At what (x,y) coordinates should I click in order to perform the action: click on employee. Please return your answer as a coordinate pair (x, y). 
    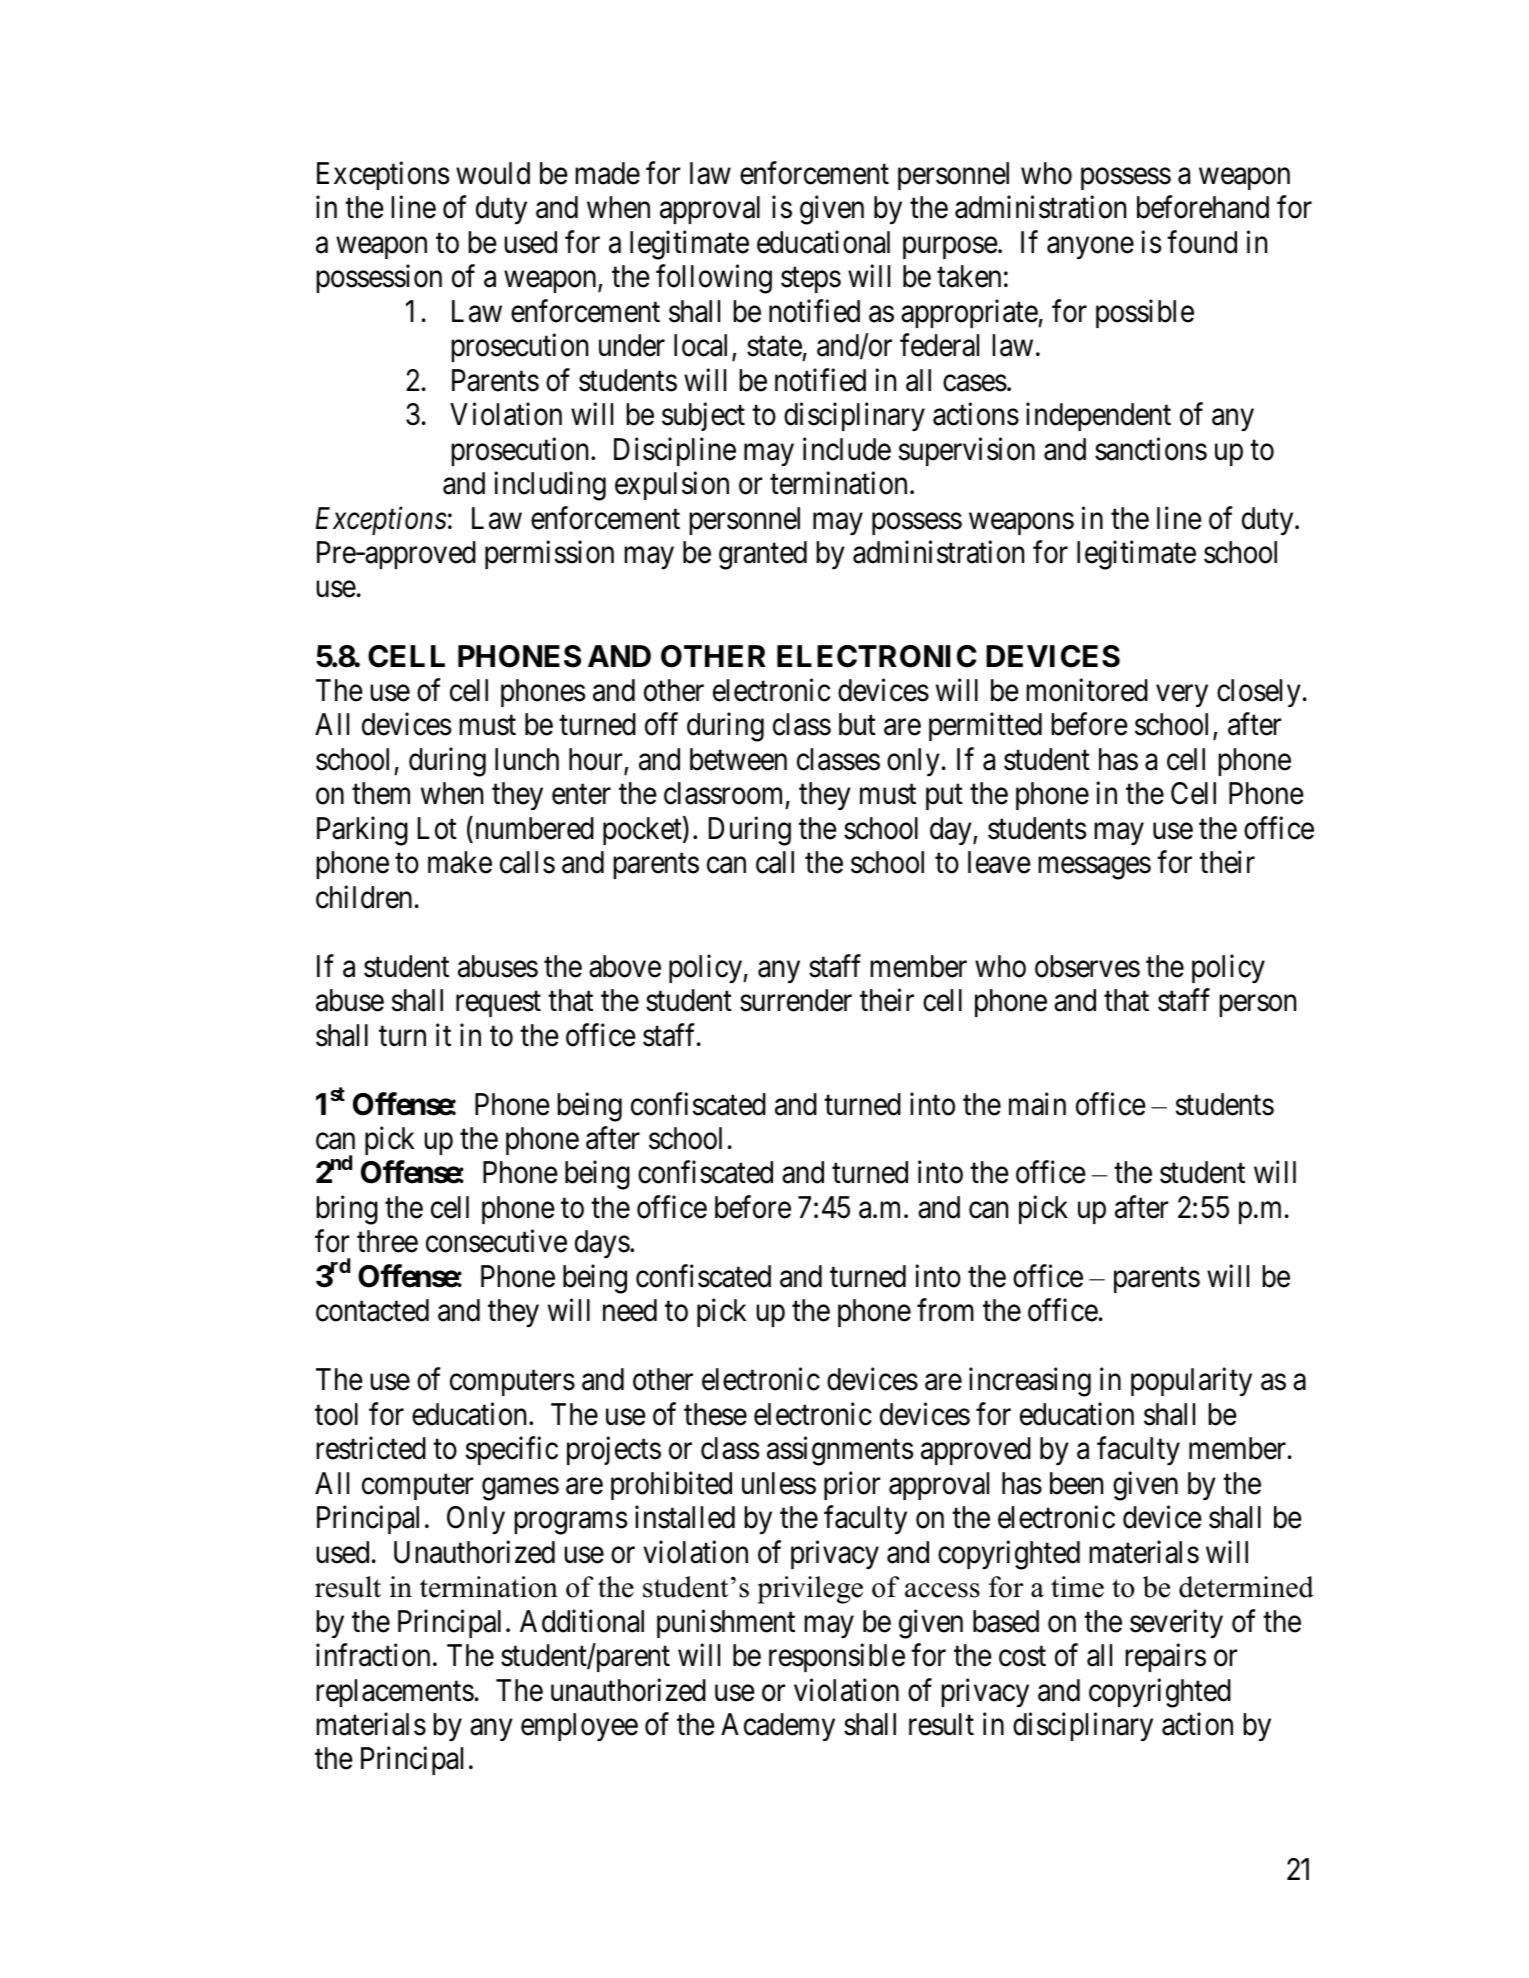
    Looking at the image, I should click on (579, 1727).
